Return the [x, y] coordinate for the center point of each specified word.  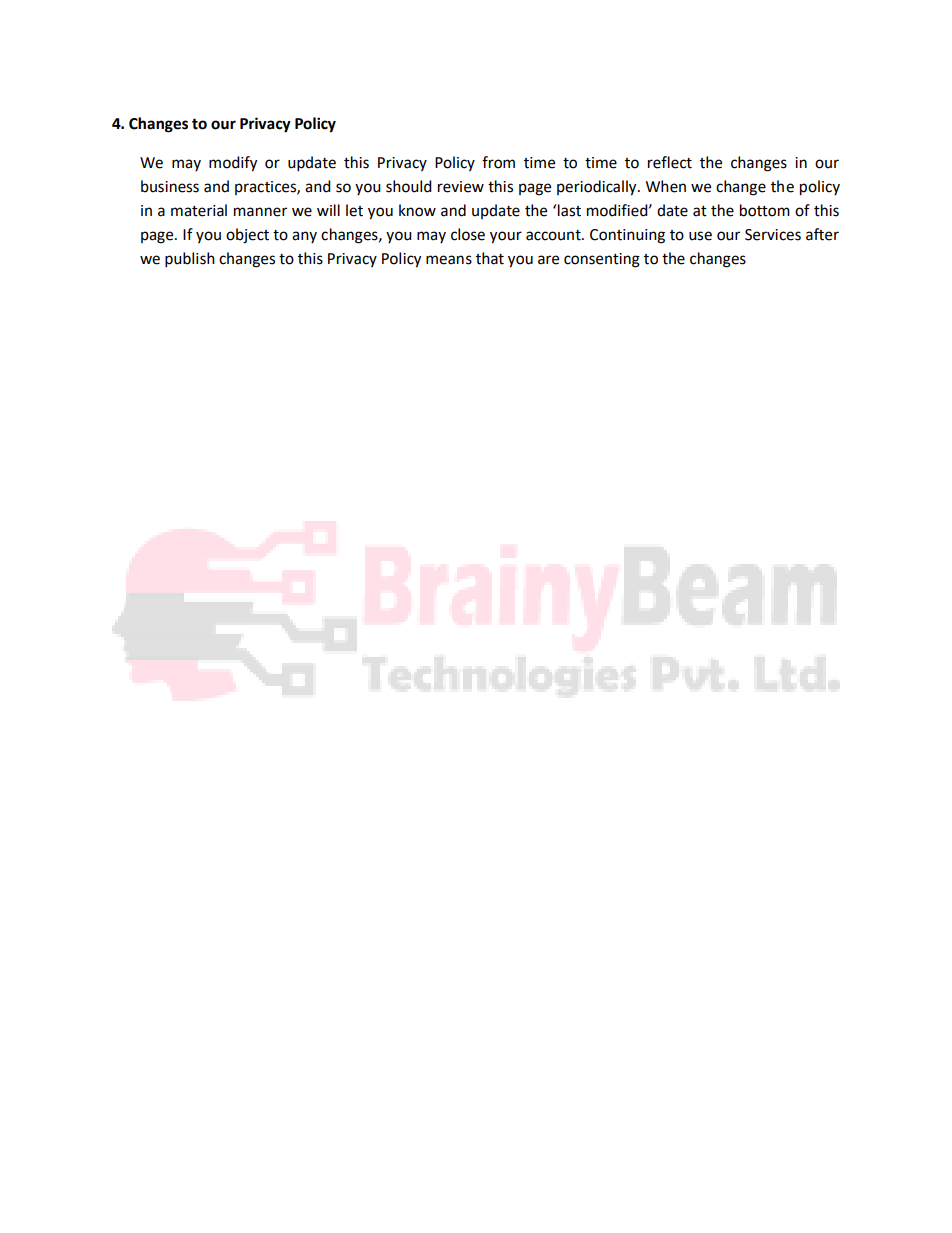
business [170, 186]
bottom [765, 210]
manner [260, 212]
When [666, 186]
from [498, 162]
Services [773, 235]
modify [233, 164]
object [247, 236]
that [490, 258]
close [468, 234]
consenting [602, 260]
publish [190, 260]
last [569, 210]
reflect [670, 162]
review [461, 187]
